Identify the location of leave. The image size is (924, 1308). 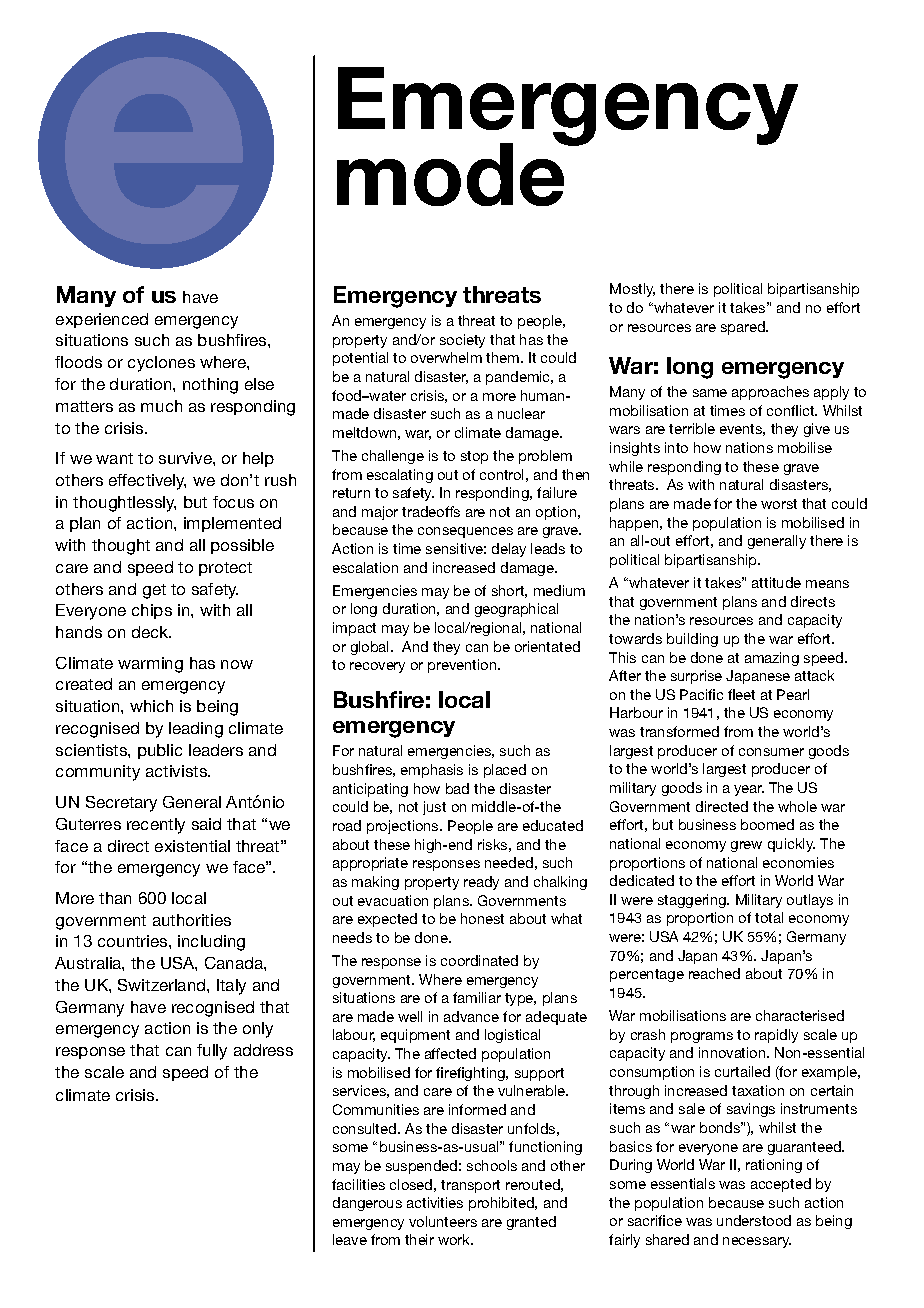
(350, 1239).
